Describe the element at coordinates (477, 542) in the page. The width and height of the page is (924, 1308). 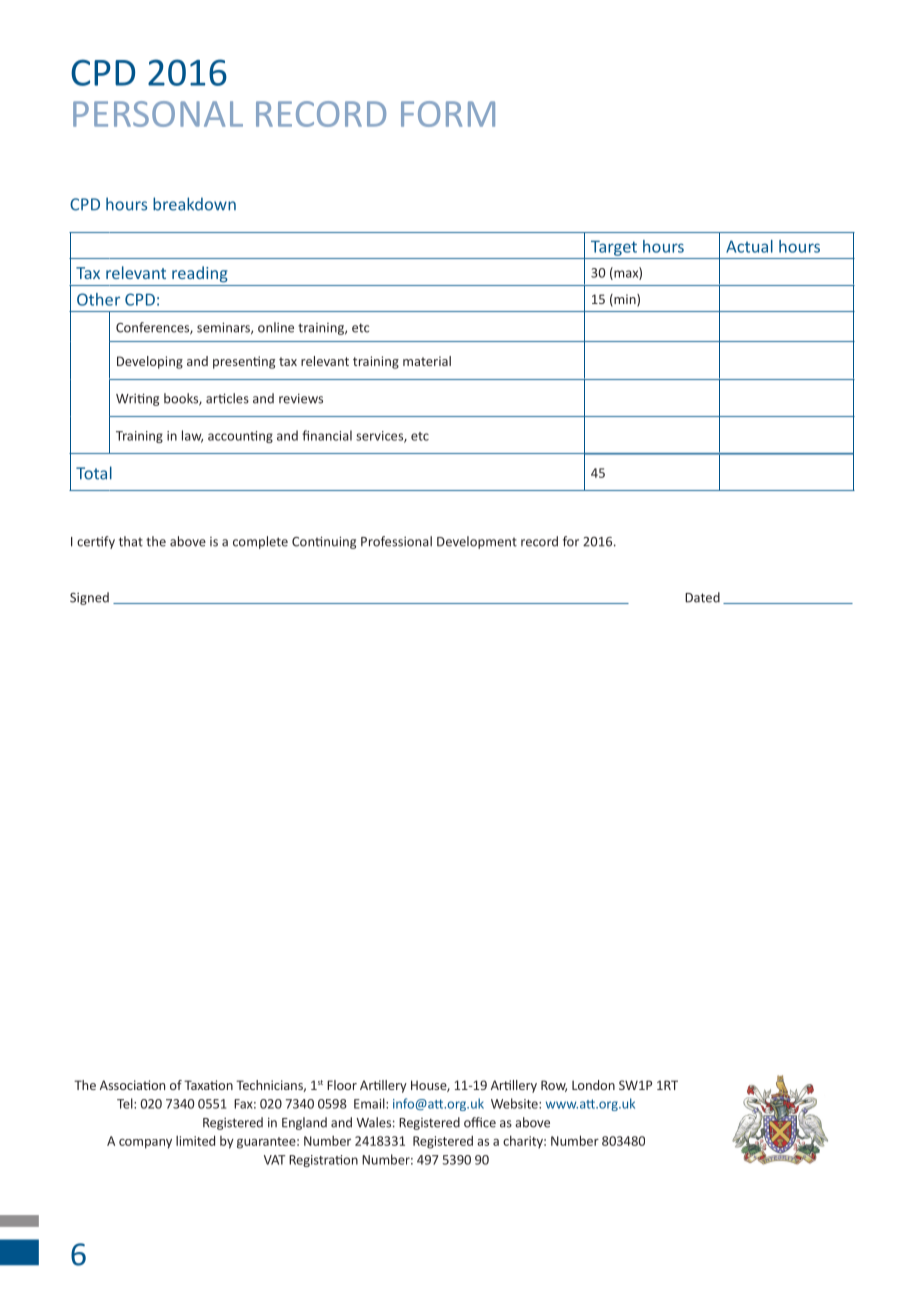
I see `Development` at that location.
